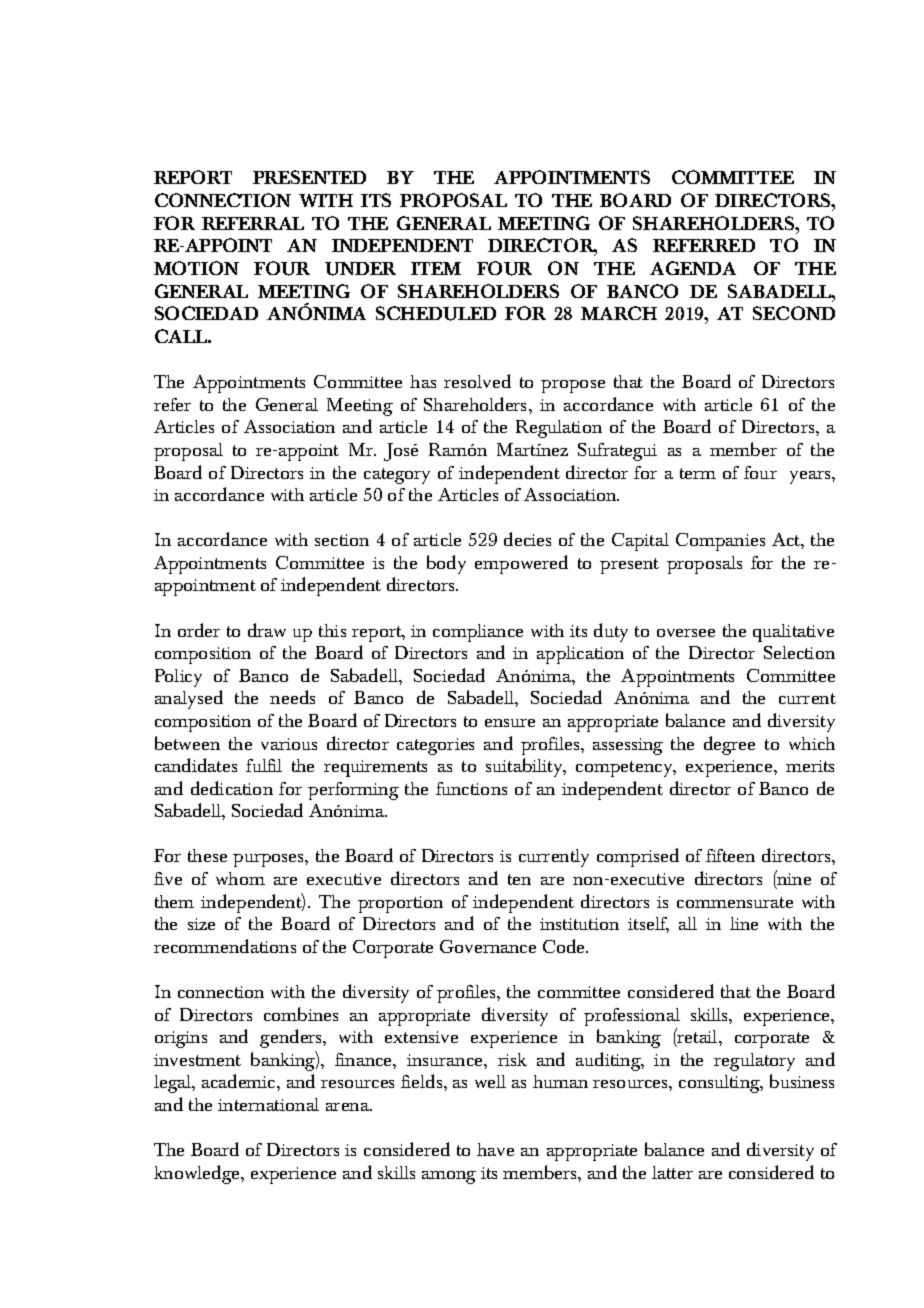  What do you see at coordinates (232, 788) in the document?
I see `dedication` at bounding box center [232, 788].
